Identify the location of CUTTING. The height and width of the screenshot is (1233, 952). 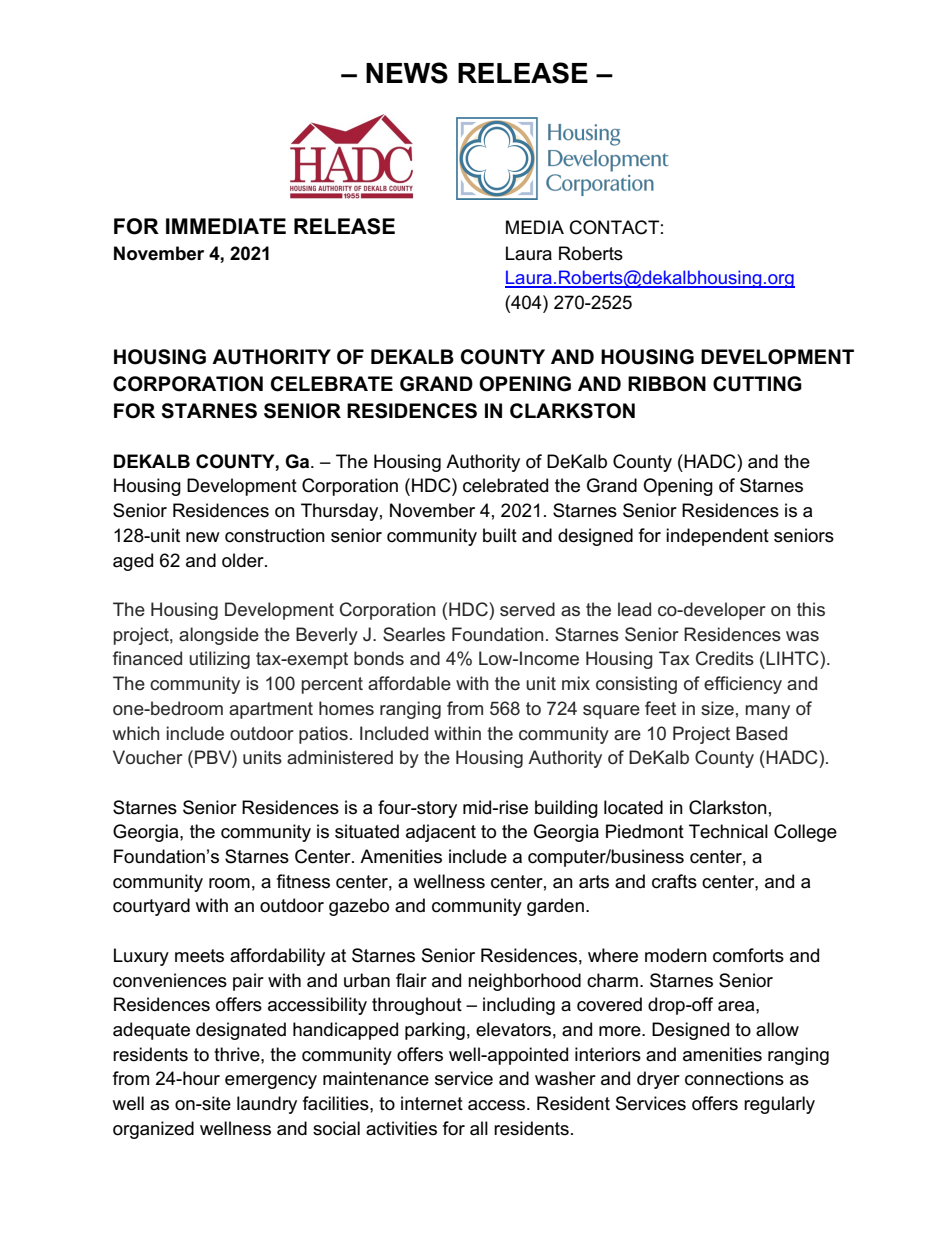
(757, 384).
